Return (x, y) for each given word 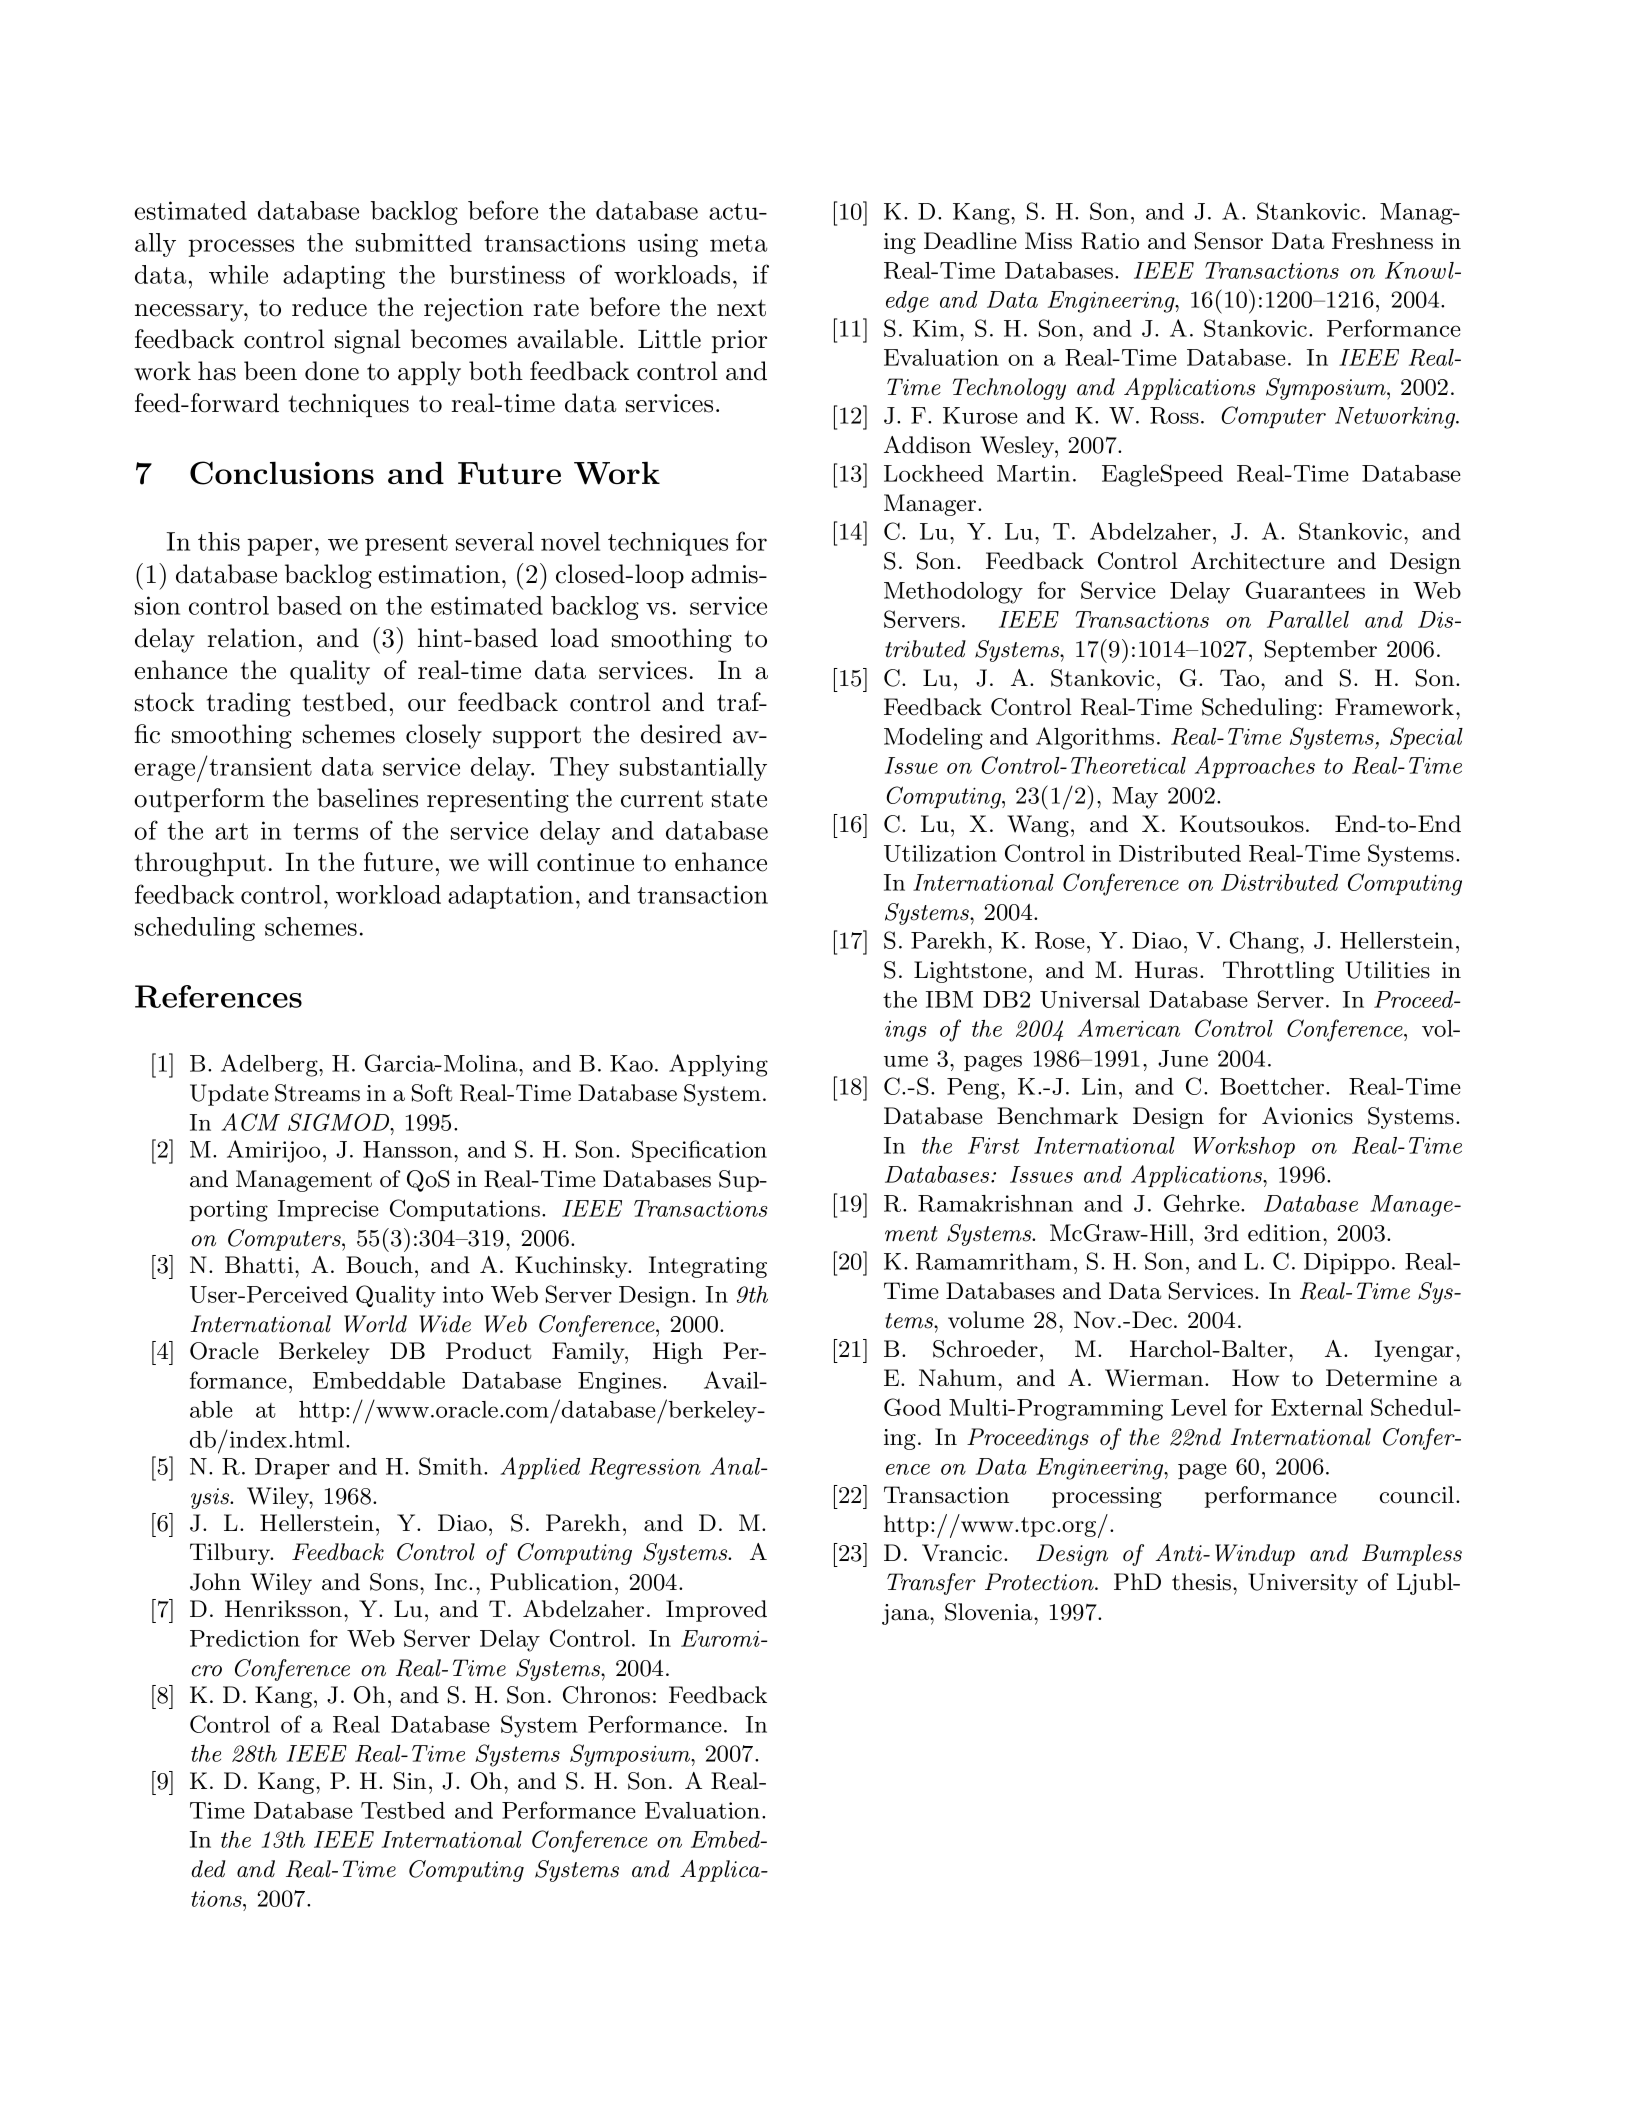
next (741, 308)
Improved (716, 1611)
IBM (949, 999)
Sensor (1229, 241)
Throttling (1278, 972)
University (1303, 1584)
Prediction (245, 1638)
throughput (200, 864)
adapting (334, 277)
